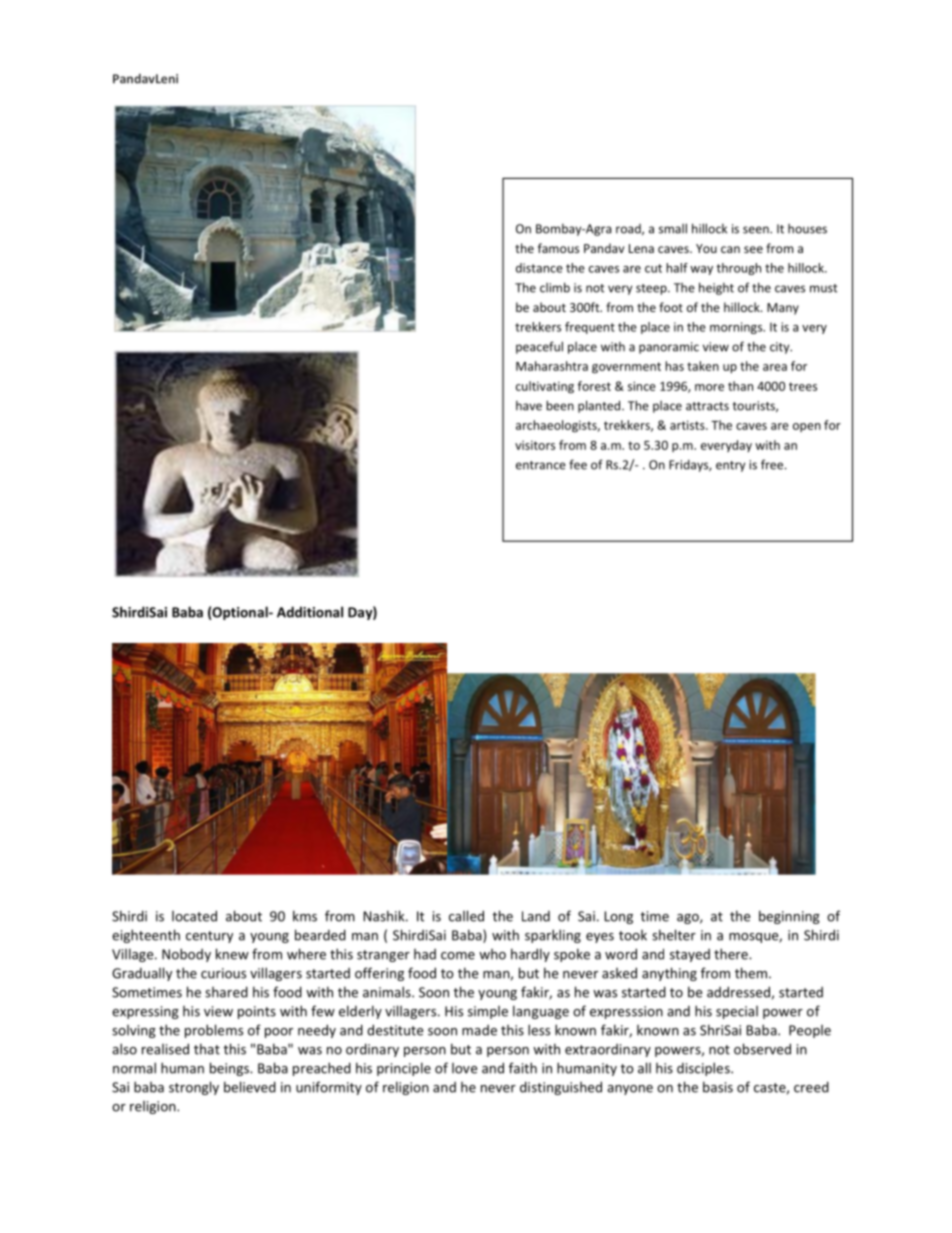 Image resolution: width=952 pixels, height=1233 pixels. I want to click on called, so click(466, 916).
